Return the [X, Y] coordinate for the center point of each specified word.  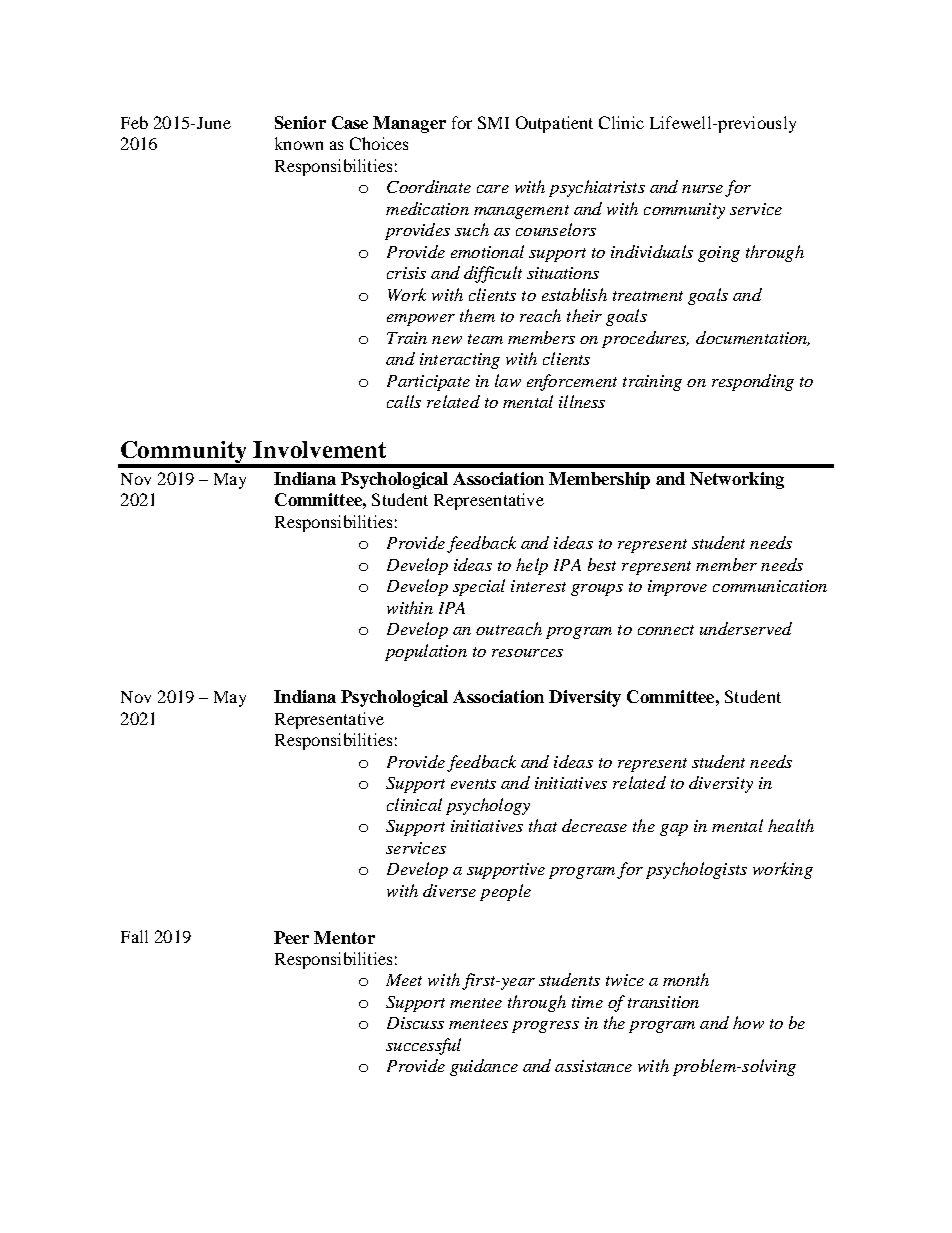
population [426, 652]
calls [404, 401]
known [299, 143]
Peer [291, 937]
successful [423, 1046]
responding [753, 382]
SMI [493, 122]
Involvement [319, 449]
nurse [702, 189]
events [473, 784]
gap [674, 830]
